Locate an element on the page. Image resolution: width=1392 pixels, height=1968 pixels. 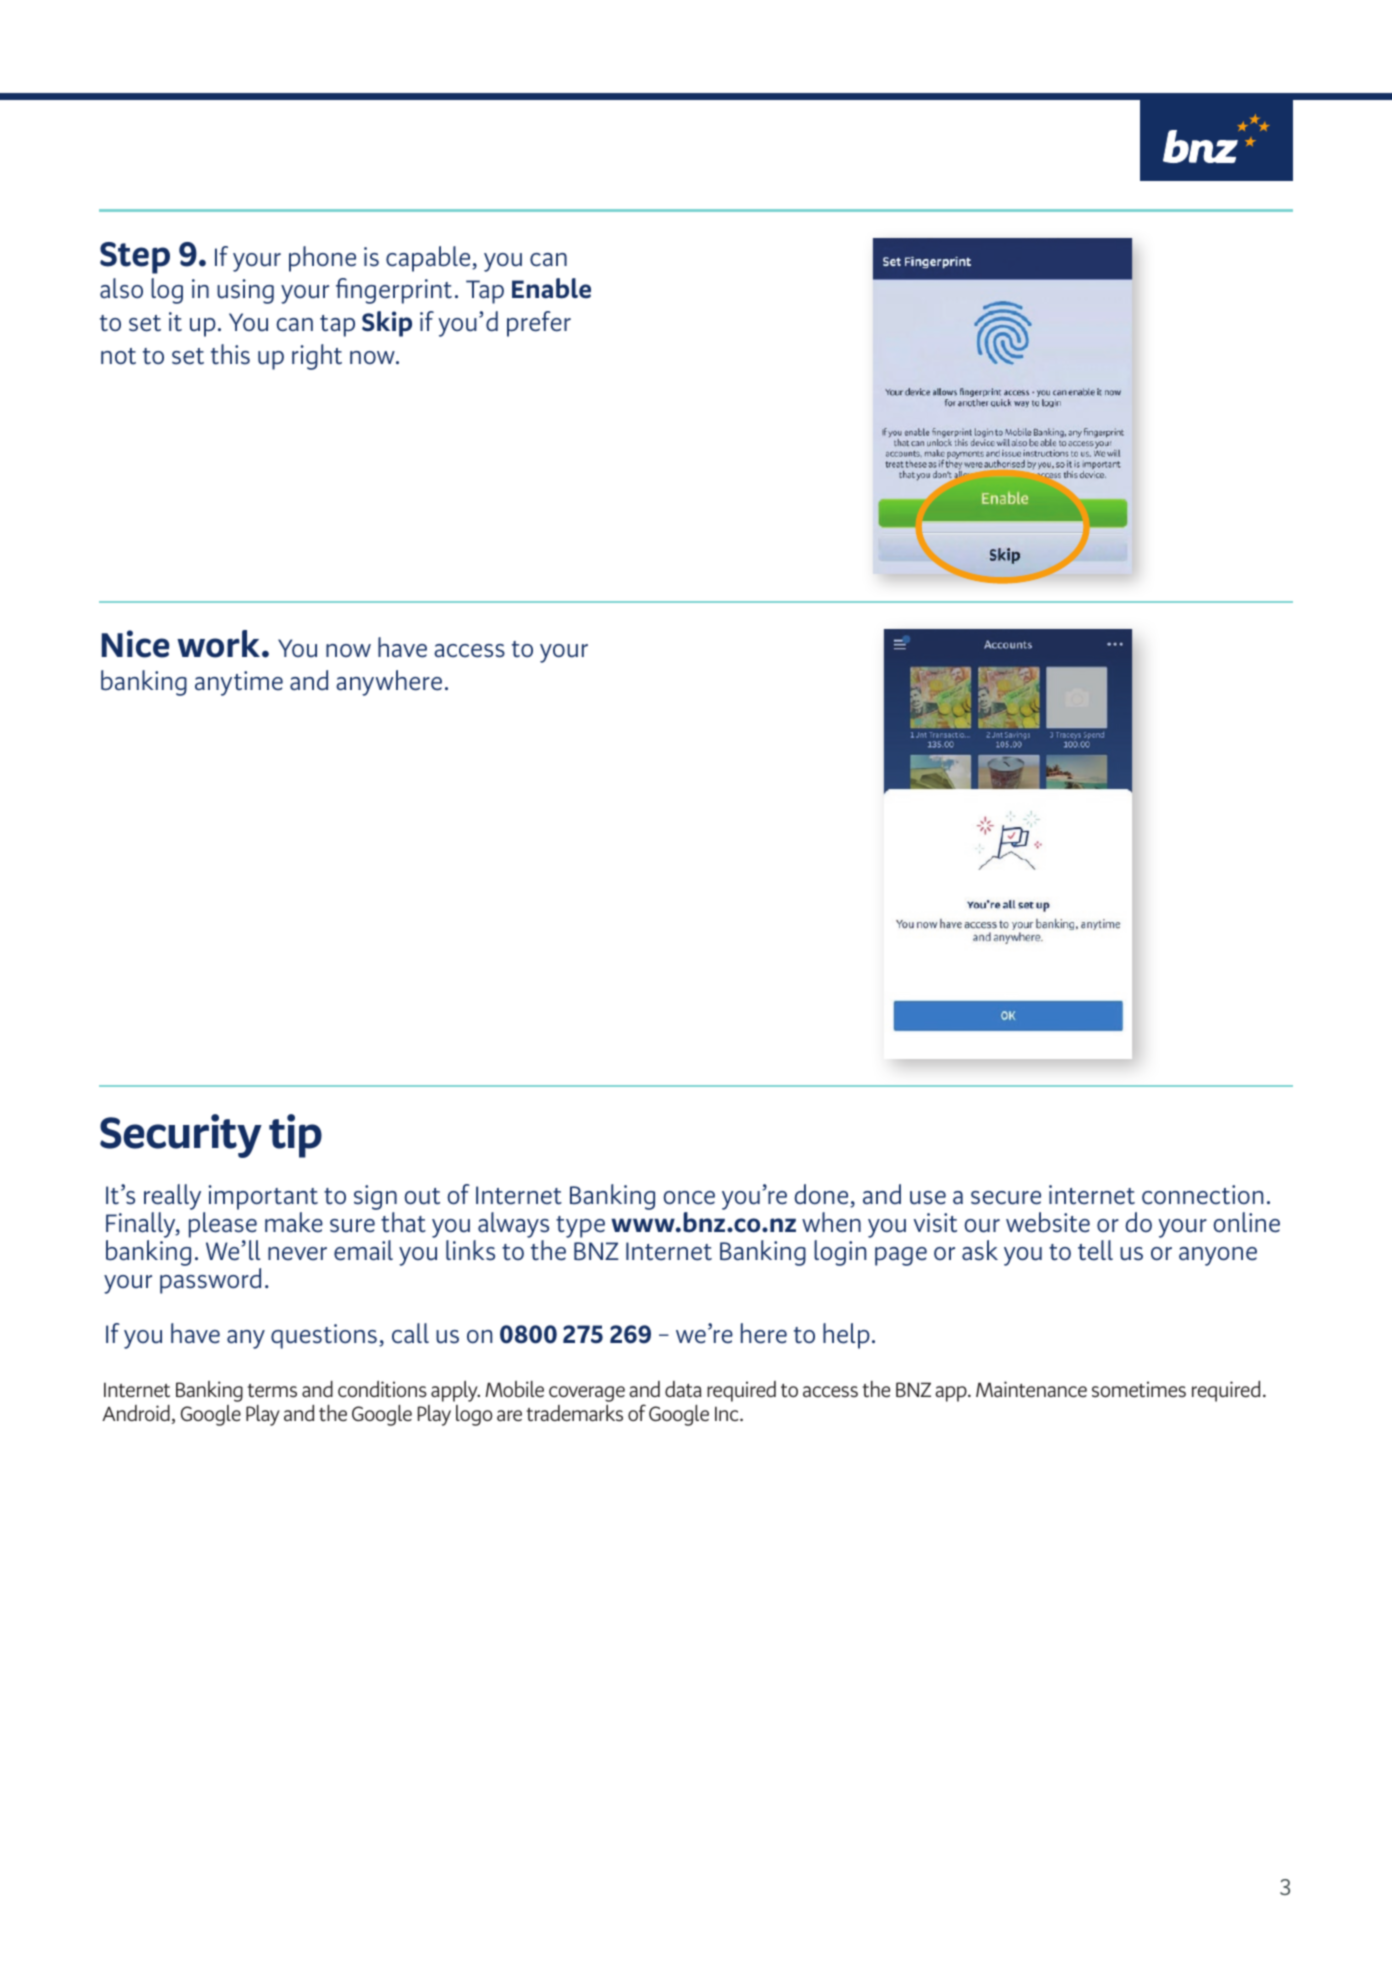
connection is located at coordinates (1202, 1195).
